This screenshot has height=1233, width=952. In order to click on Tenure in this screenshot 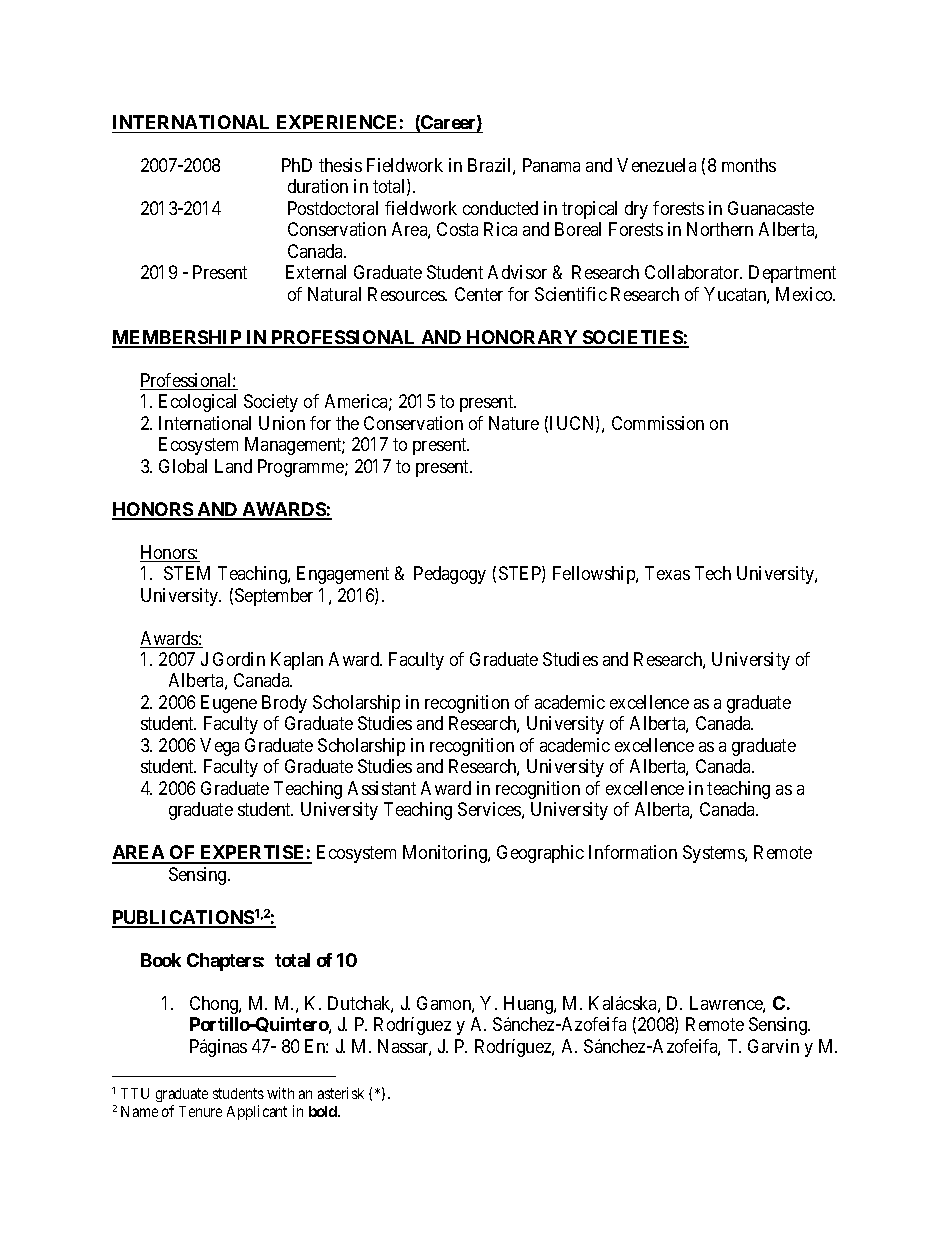, I will do `click(200, 1111)`.
